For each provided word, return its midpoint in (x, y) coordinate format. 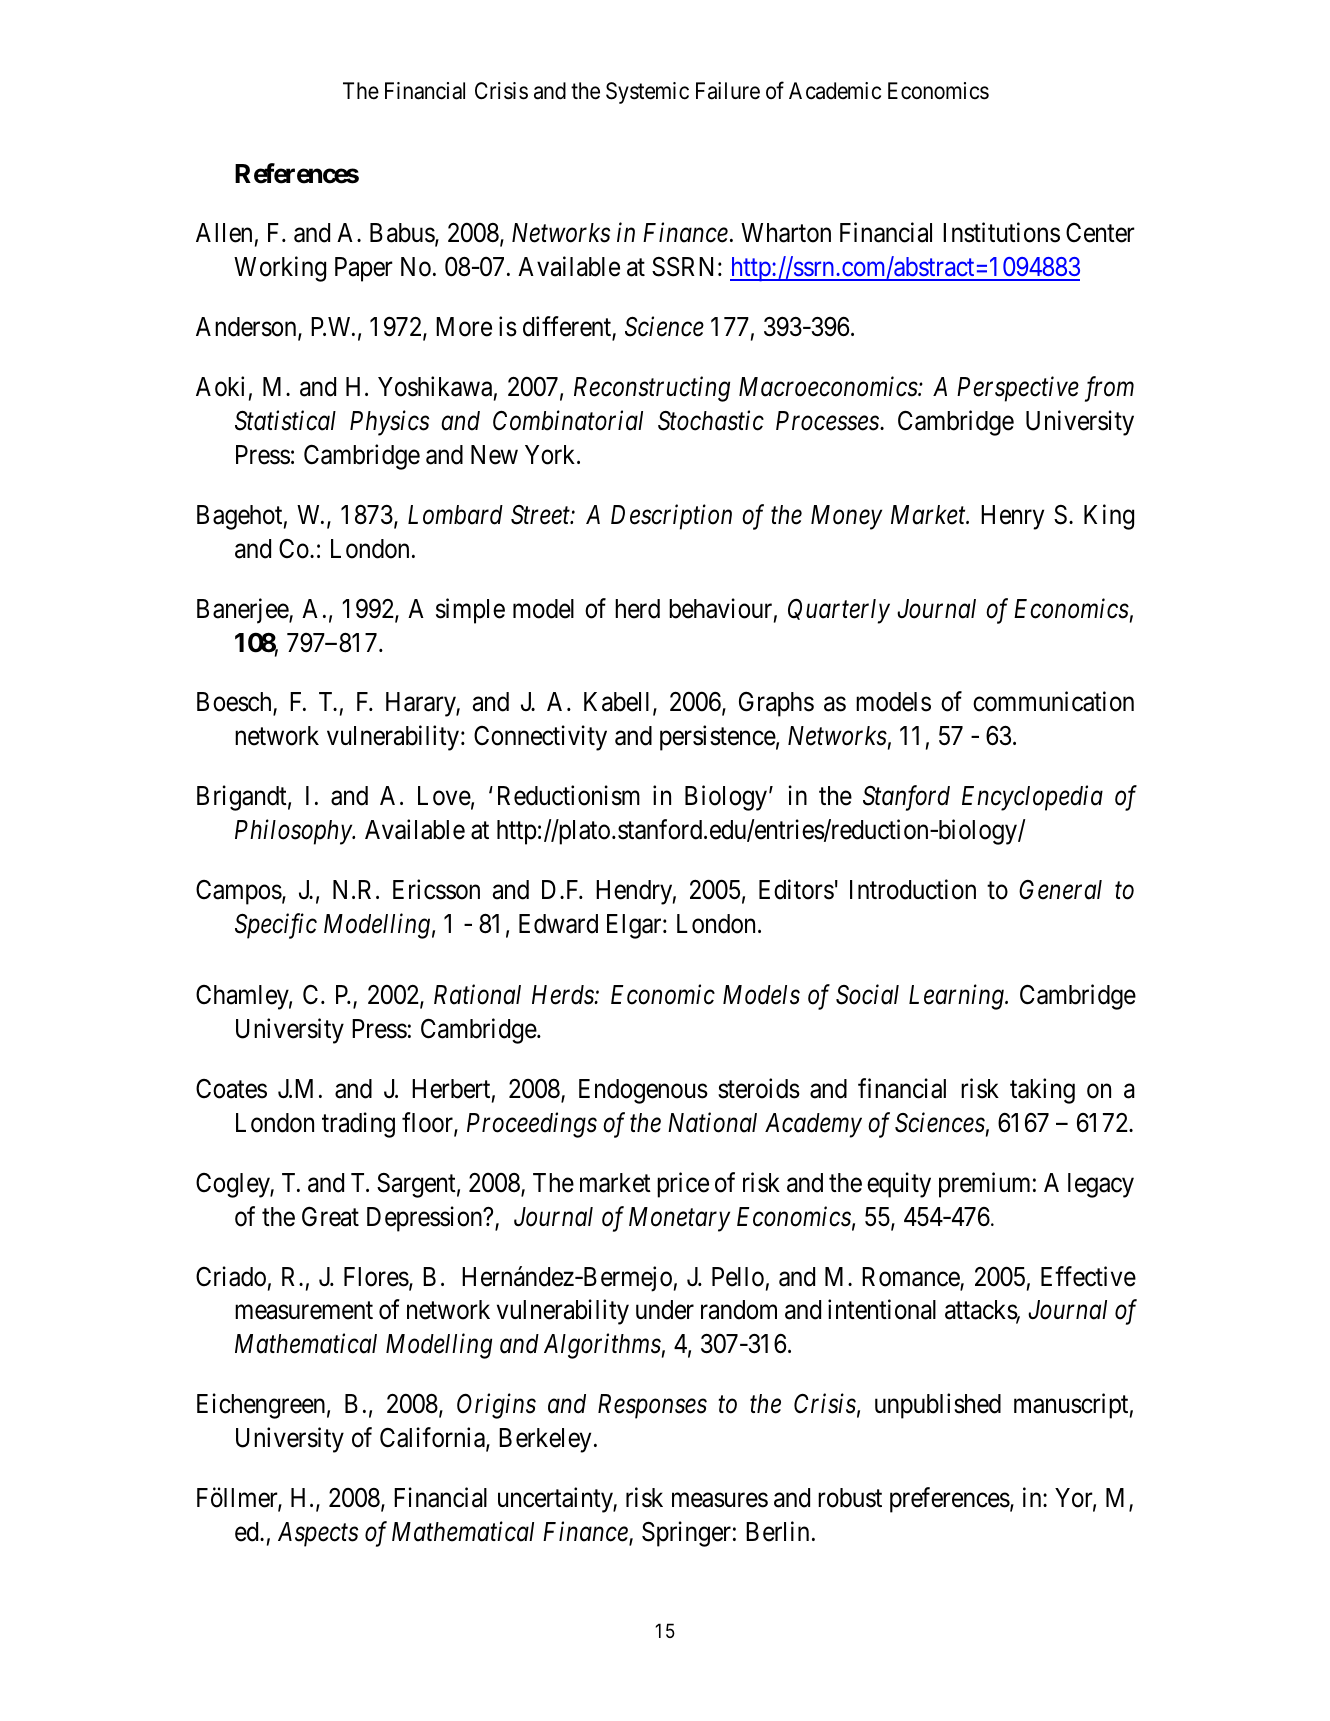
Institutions (1001, 232)
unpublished (938, 1406)
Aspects (318, 1534)
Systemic (647, 93)
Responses (652, 1406)
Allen (224, 233)
